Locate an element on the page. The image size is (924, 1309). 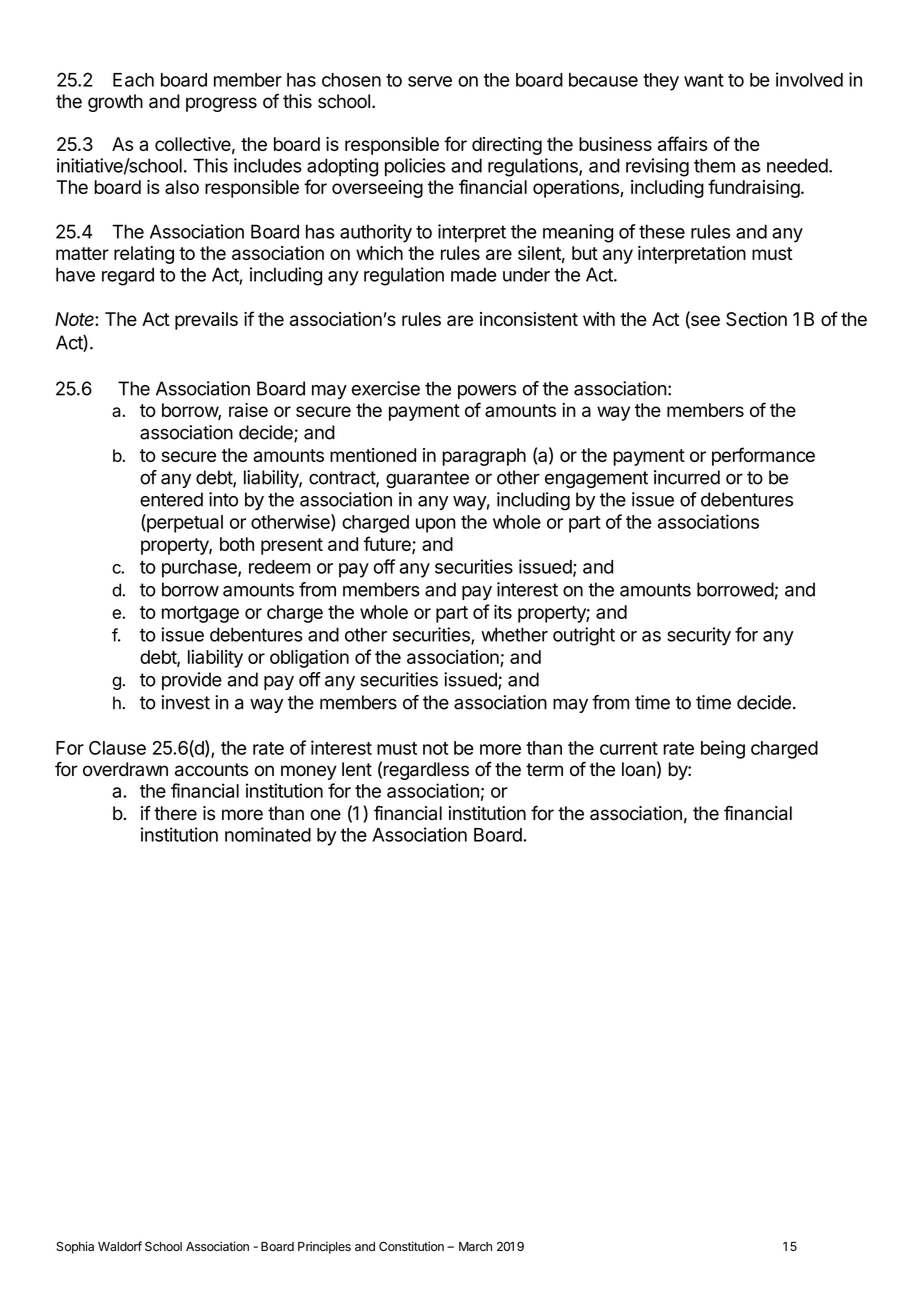
want is located at coordinates (704, 80).
